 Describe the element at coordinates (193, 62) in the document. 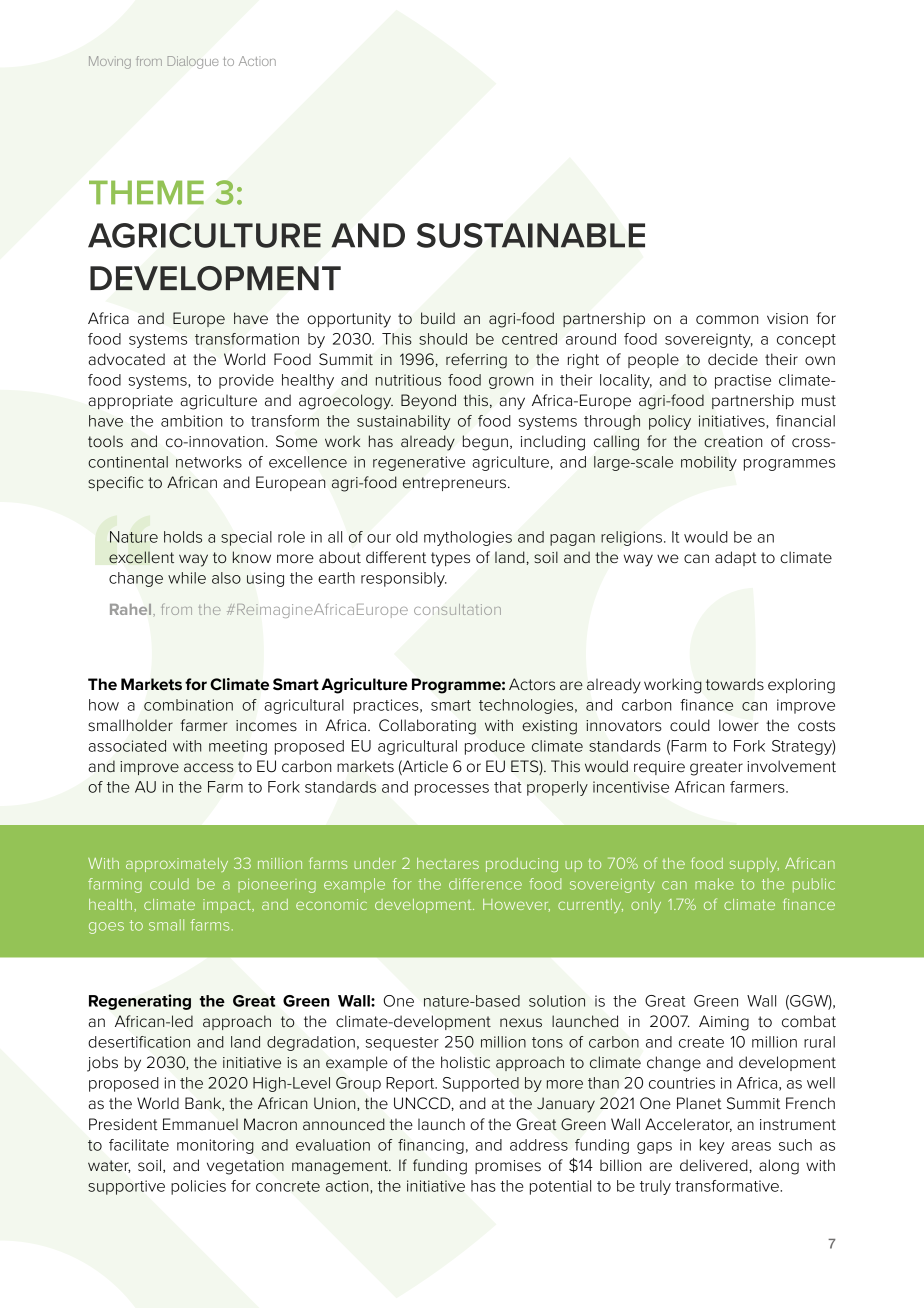

I see `Dialogue` at that location.
